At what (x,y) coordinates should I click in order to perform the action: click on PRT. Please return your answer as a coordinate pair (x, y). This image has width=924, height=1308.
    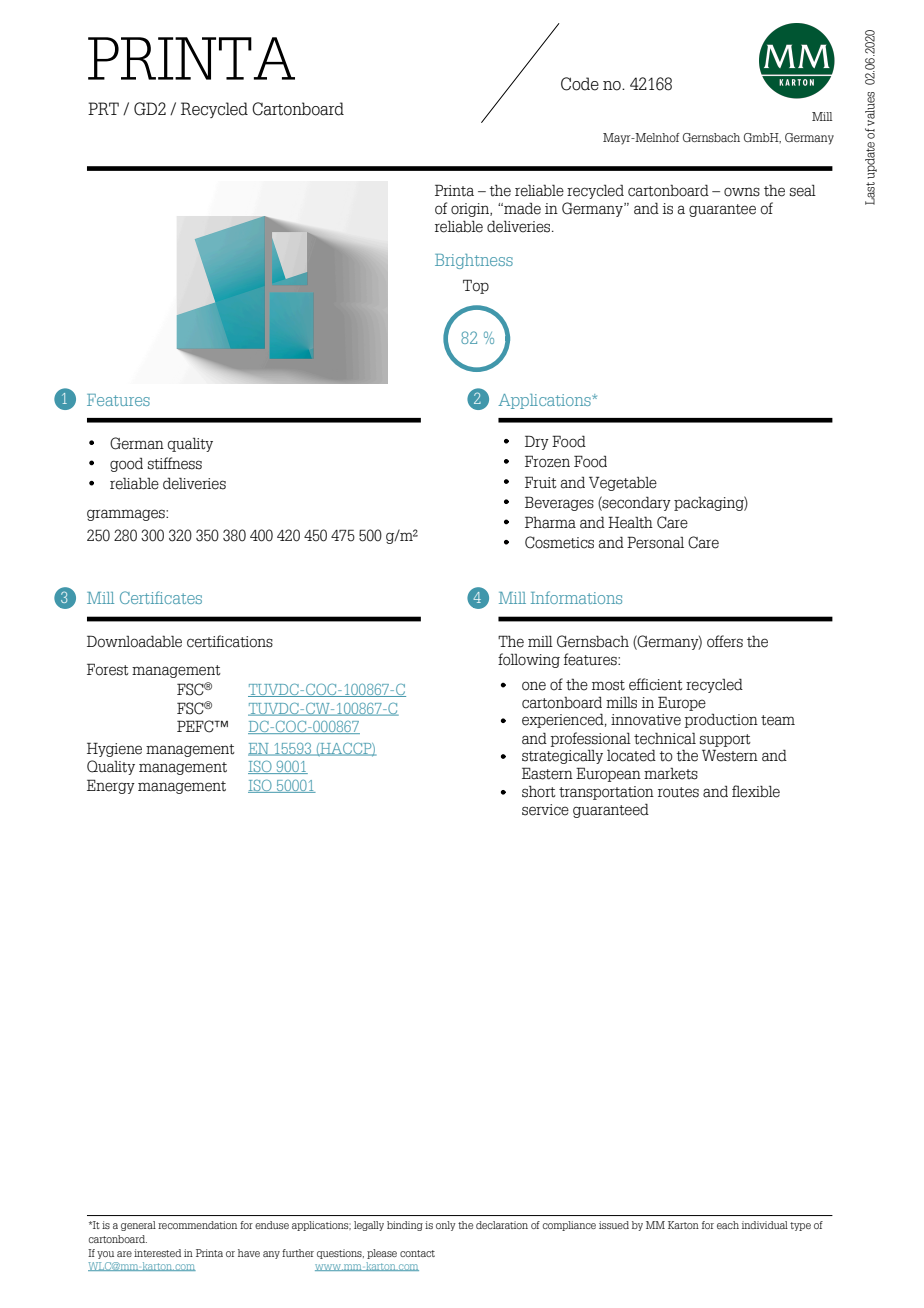
    Looking at the image, I should click on (103, 108).
